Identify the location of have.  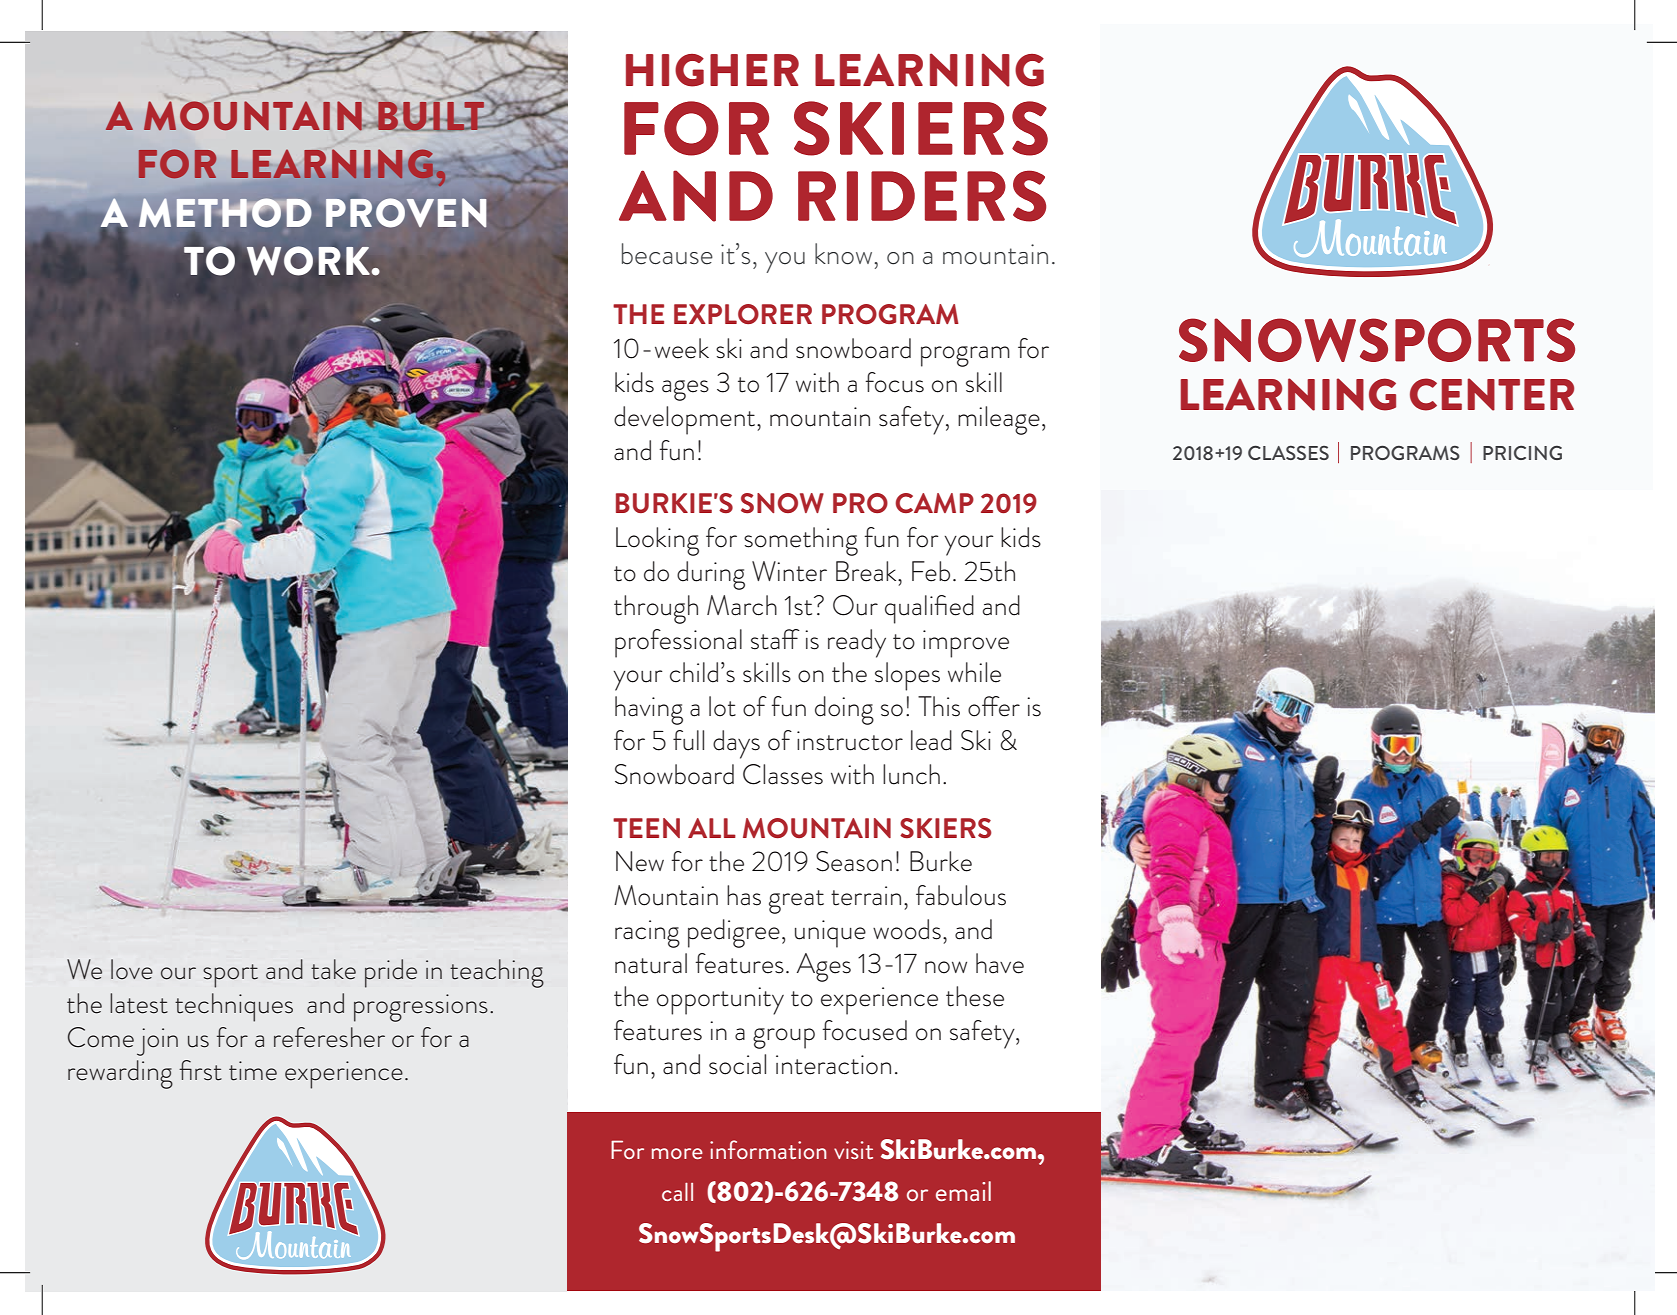
(1000, 963).
